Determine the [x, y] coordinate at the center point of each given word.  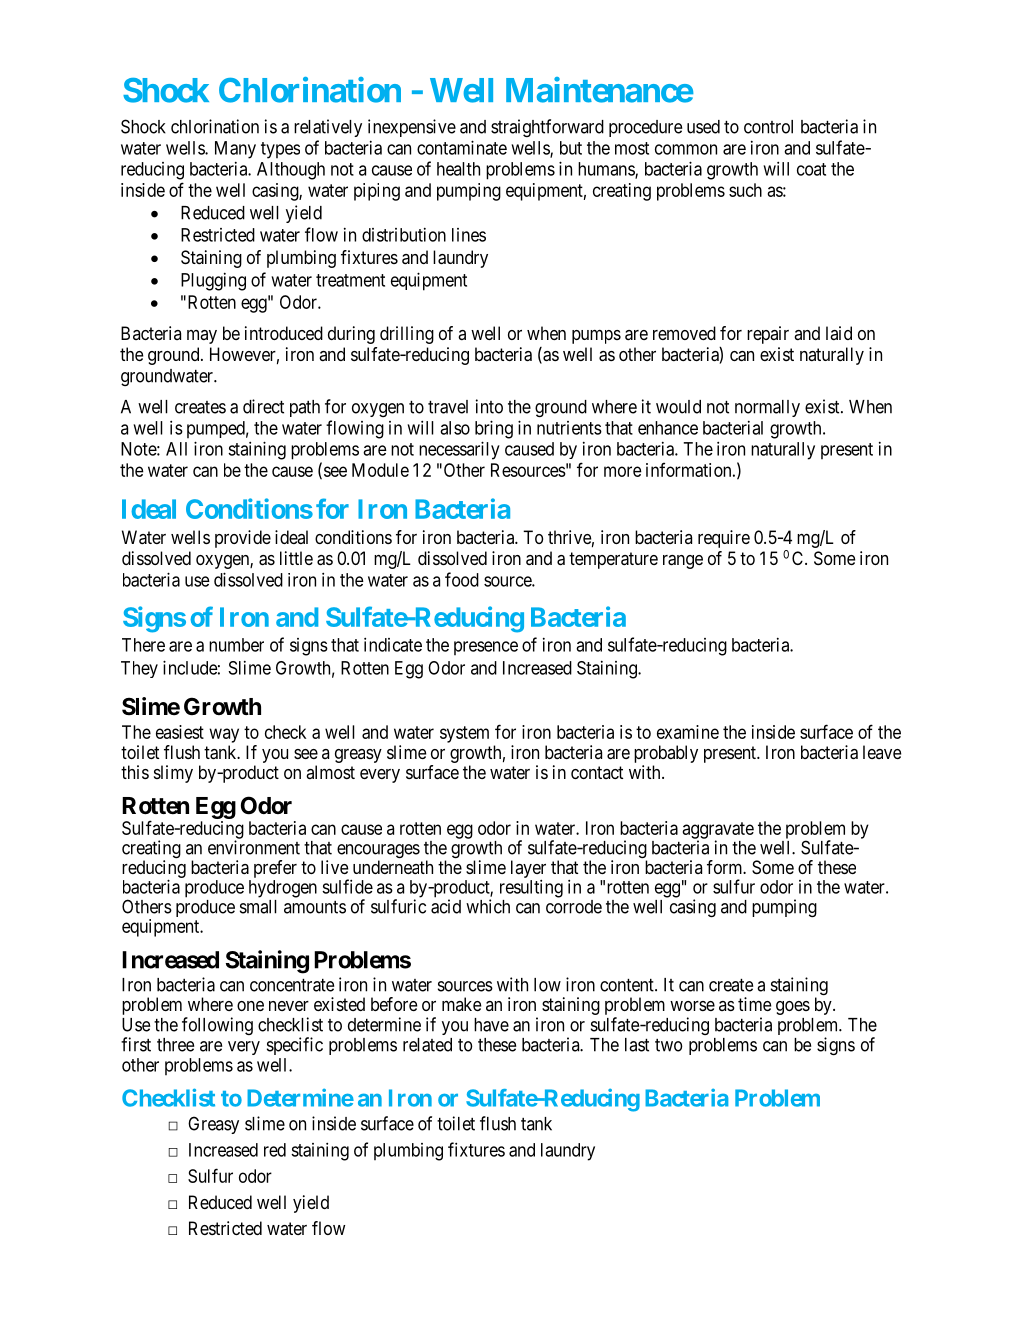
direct [263, 406]
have [491, 1025]
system [464, 734]
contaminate [462, 147]
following [217, 1026]
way [224, 735]
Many [235, 150]
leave [882, 752]
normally [767, 408]
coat [811, 169]
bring [494, 429]
